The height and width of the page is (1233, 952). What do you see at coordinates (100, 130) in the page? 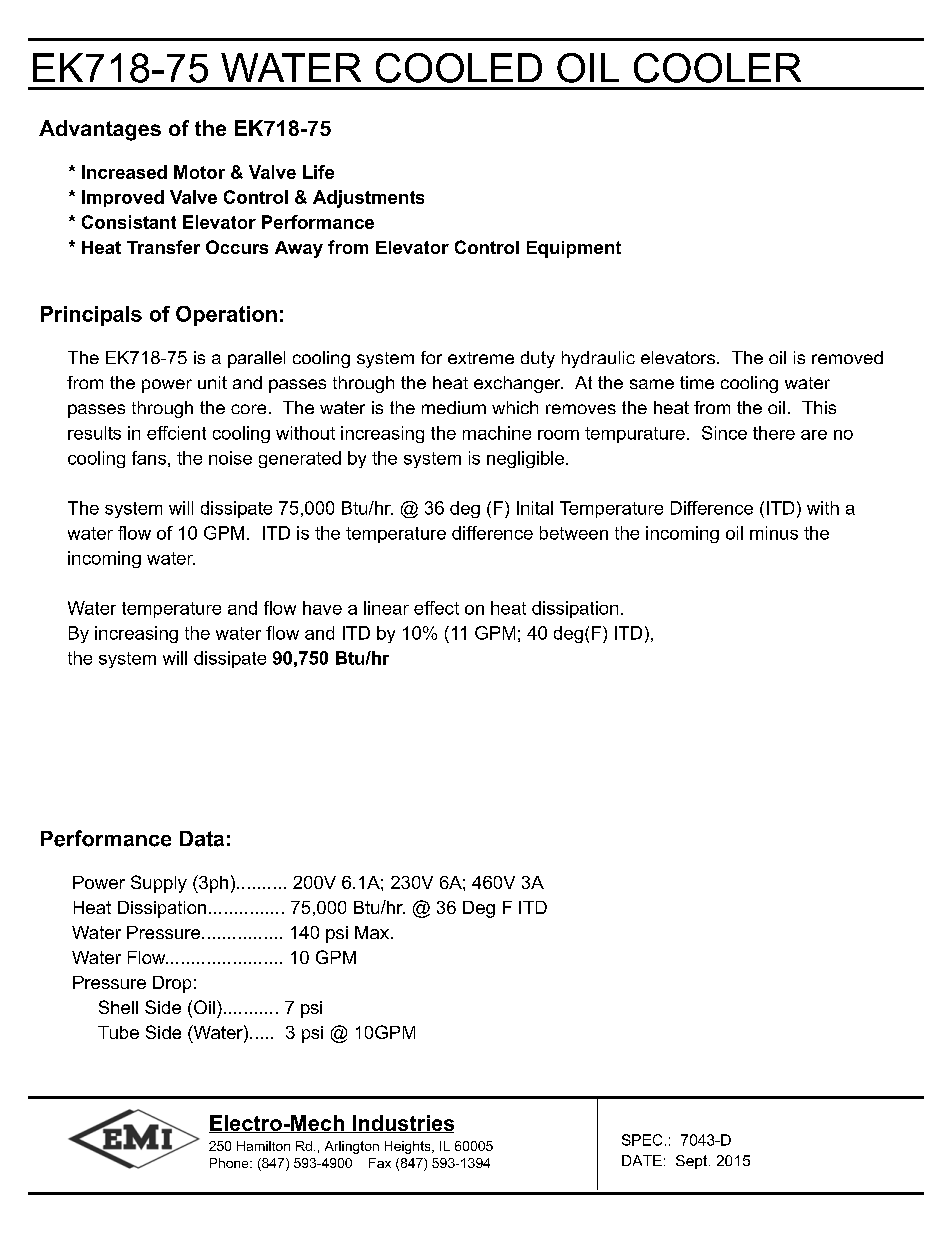
I see `Advantages` at bounding box center [100, 130].
